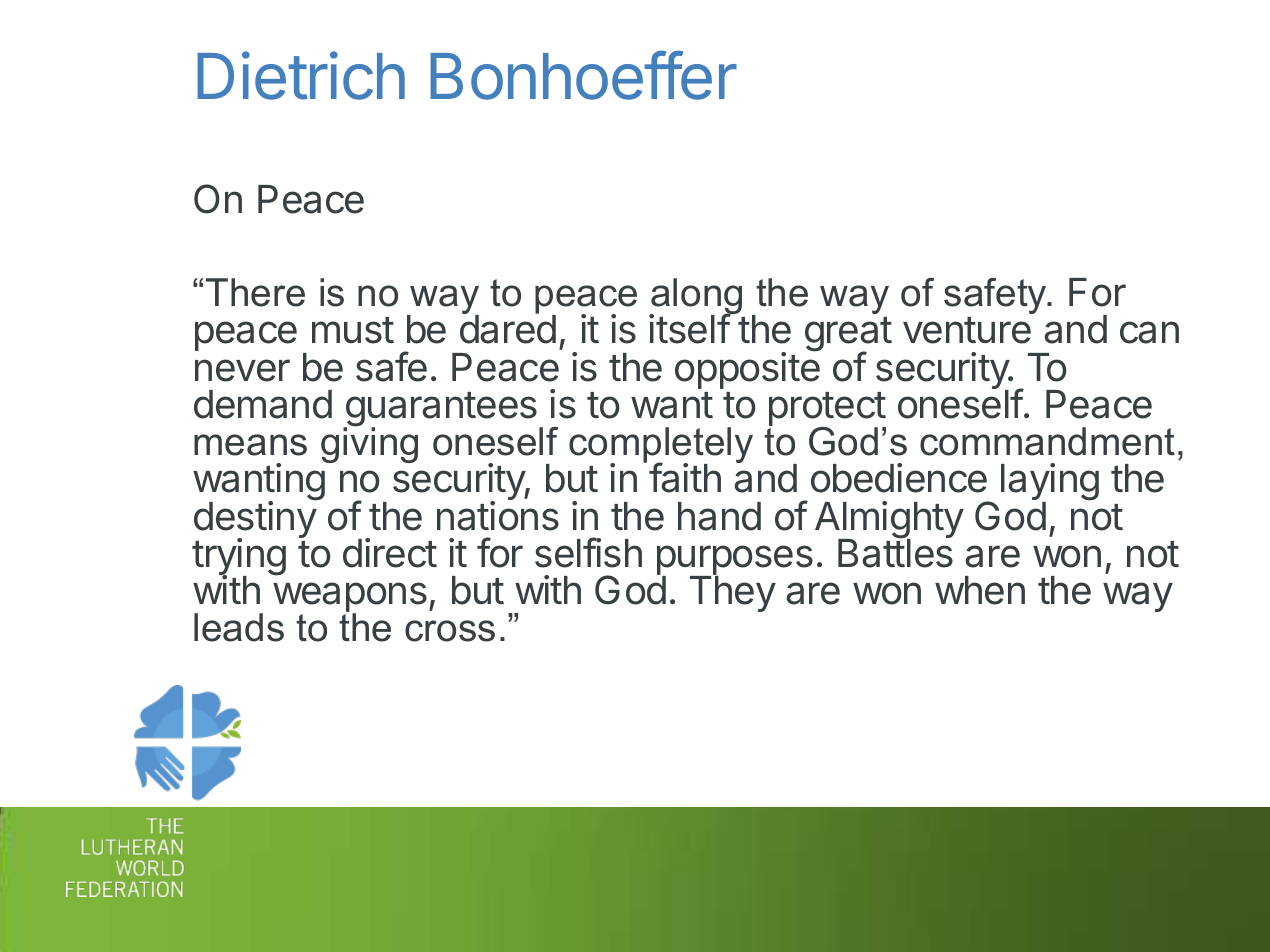 The width and height of the screenshot is (1270, 952). Describe the element at coordinates (350, 598) in the screenshot. I see `weapons` at that location.
